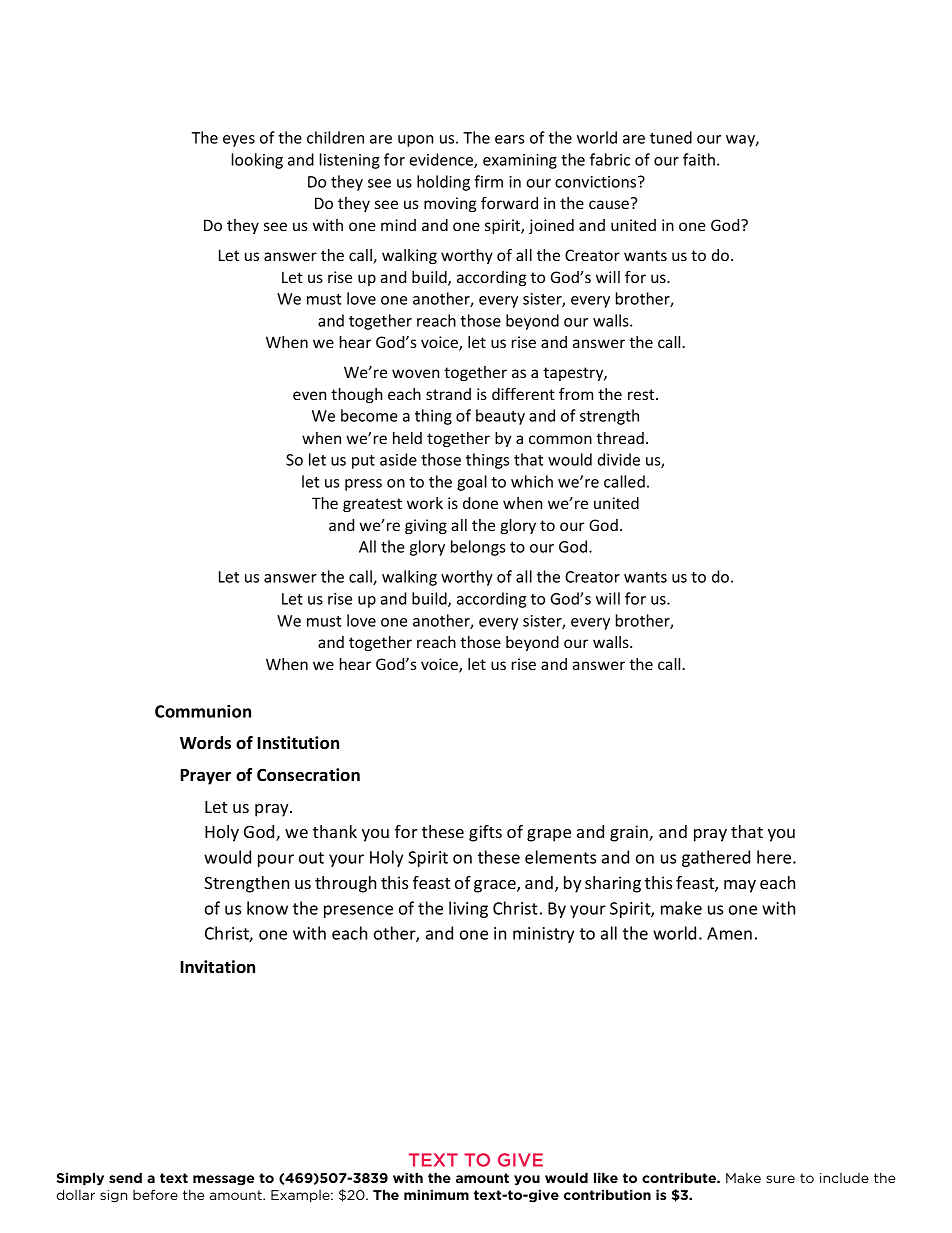 The image size is (952, 1233). Describe the element at coordinates (436, 1194) in the screenshot. I see `minimum` at that location.
